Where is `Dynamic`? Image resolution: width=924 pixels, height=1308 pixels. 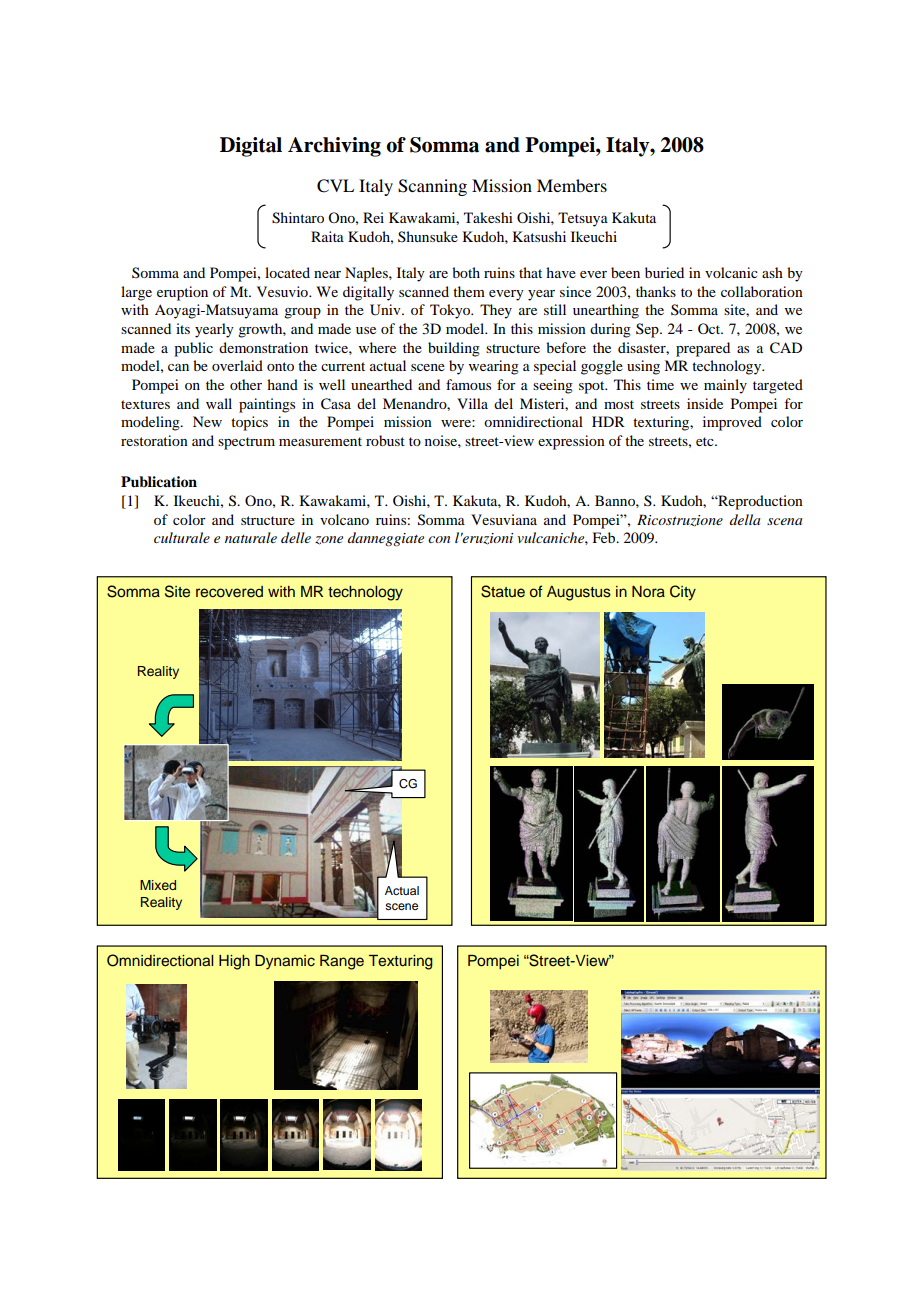
Dynamic is located at coordinates (285, 962).
